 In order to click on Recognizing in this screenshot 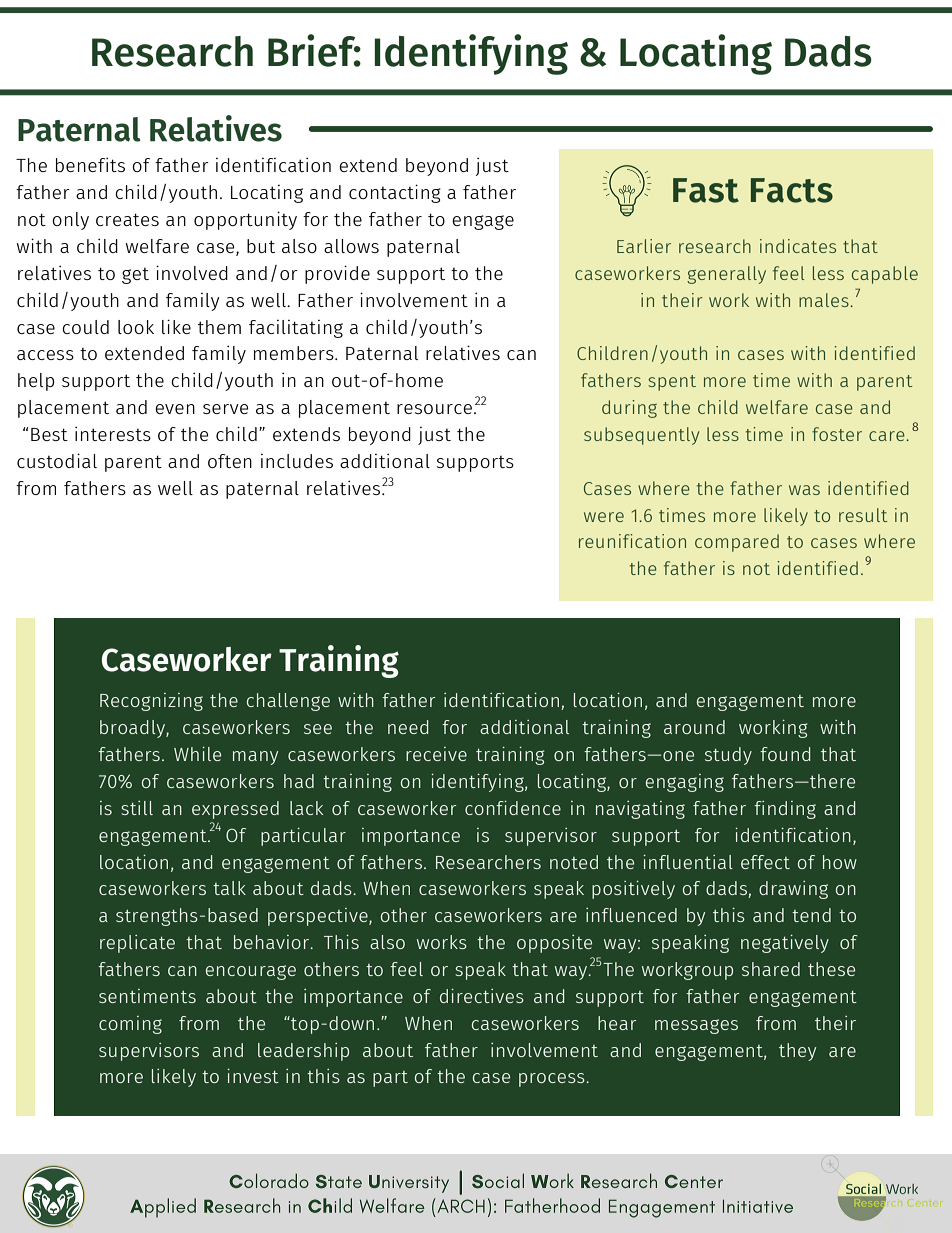, I will do `click(151, 702)`.
